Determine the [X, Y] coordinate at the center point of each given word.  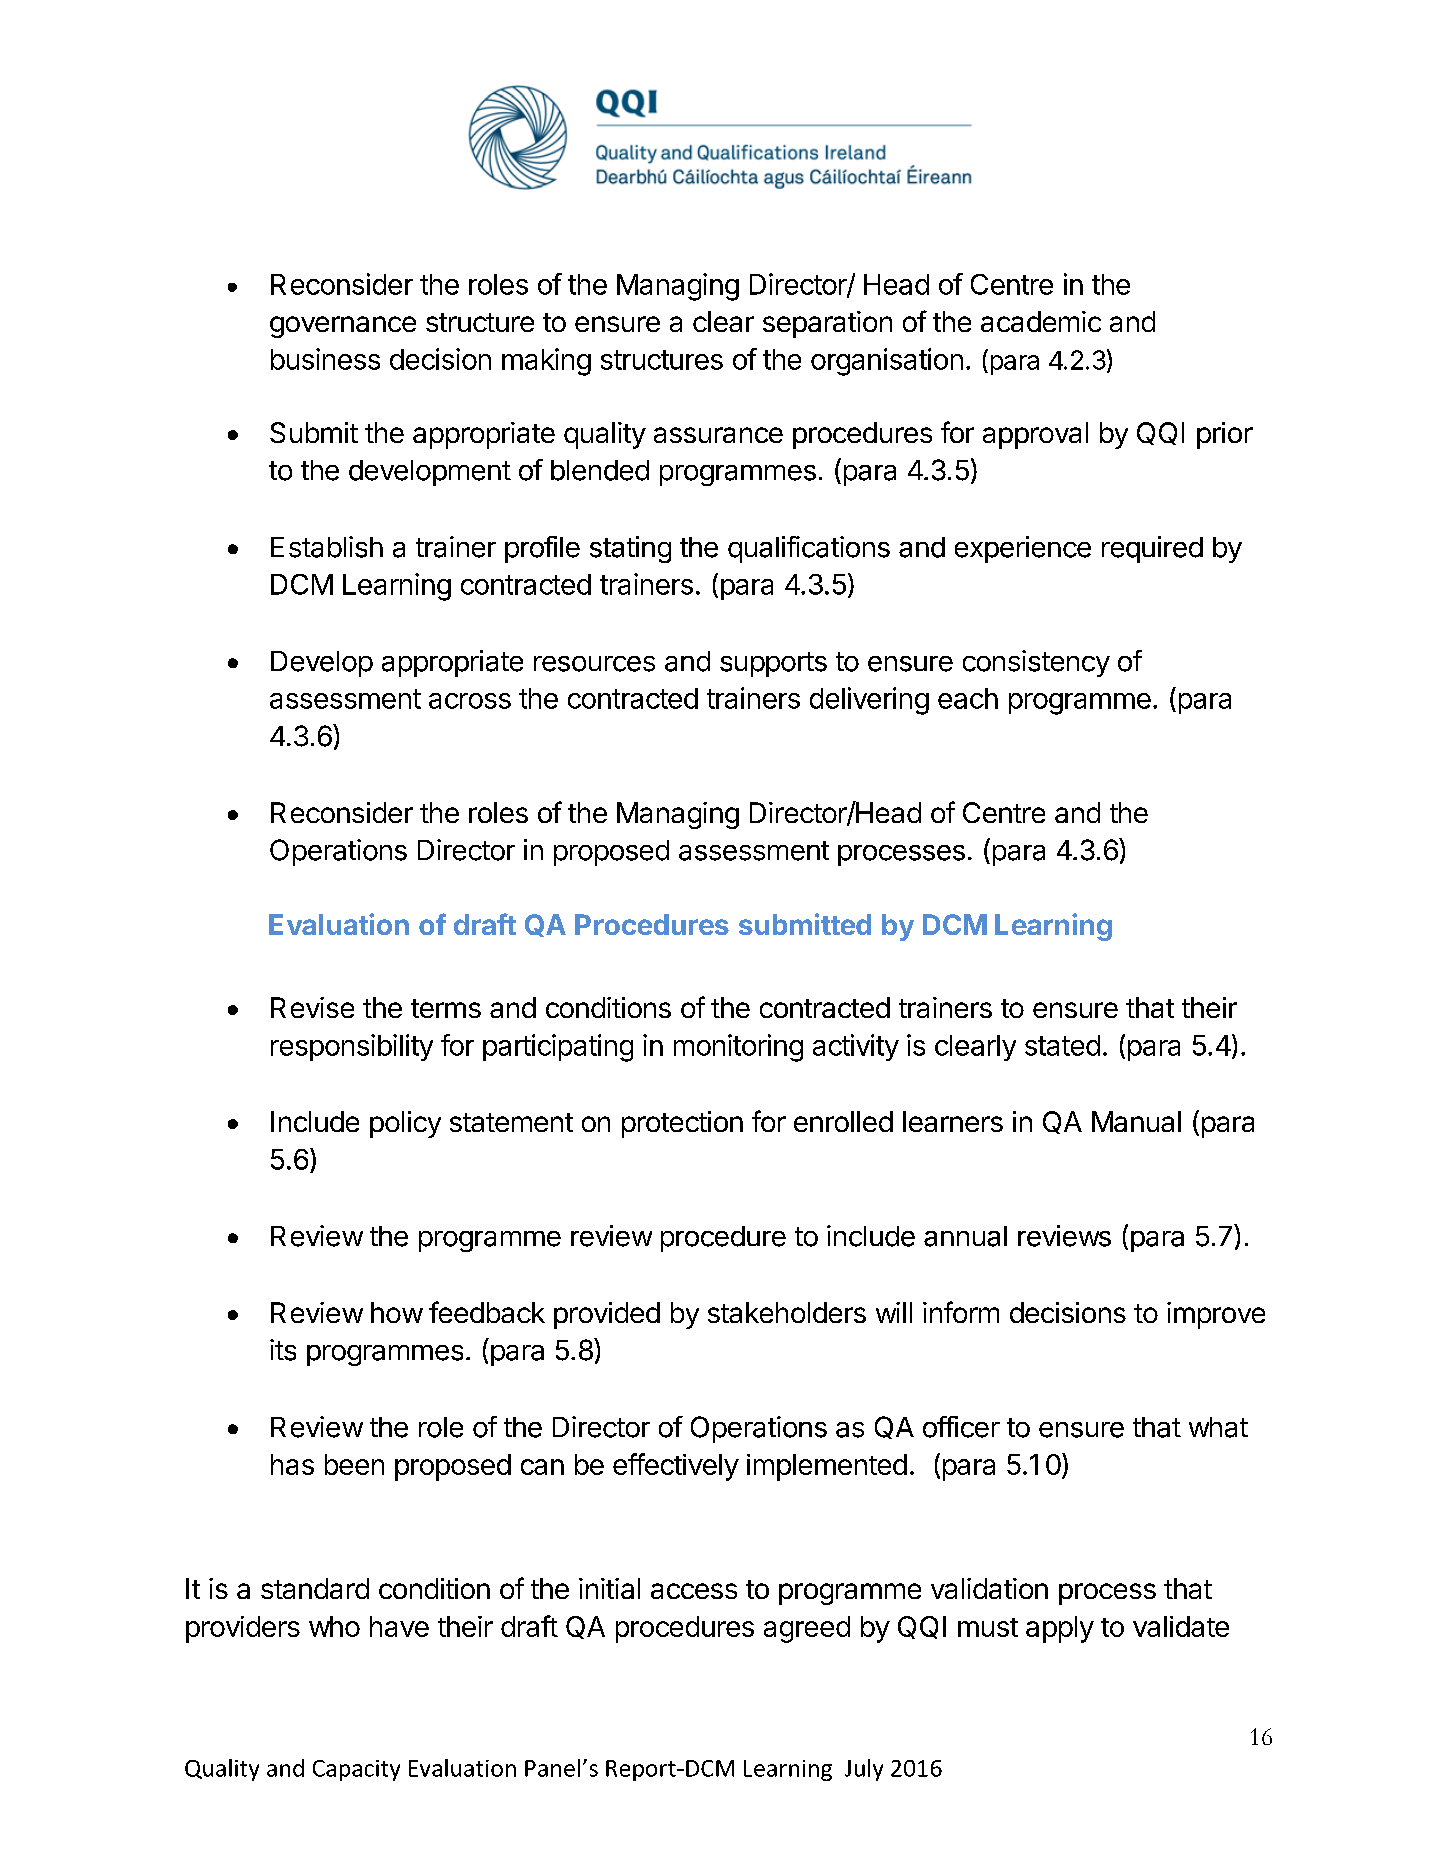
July [864, 1770]
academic [1041, 321]
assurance [718, 435]
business [325, 359]
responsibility [352, 1047]
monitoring [738, 1048]
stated [1062, 1045]
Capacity [356, 1770]
